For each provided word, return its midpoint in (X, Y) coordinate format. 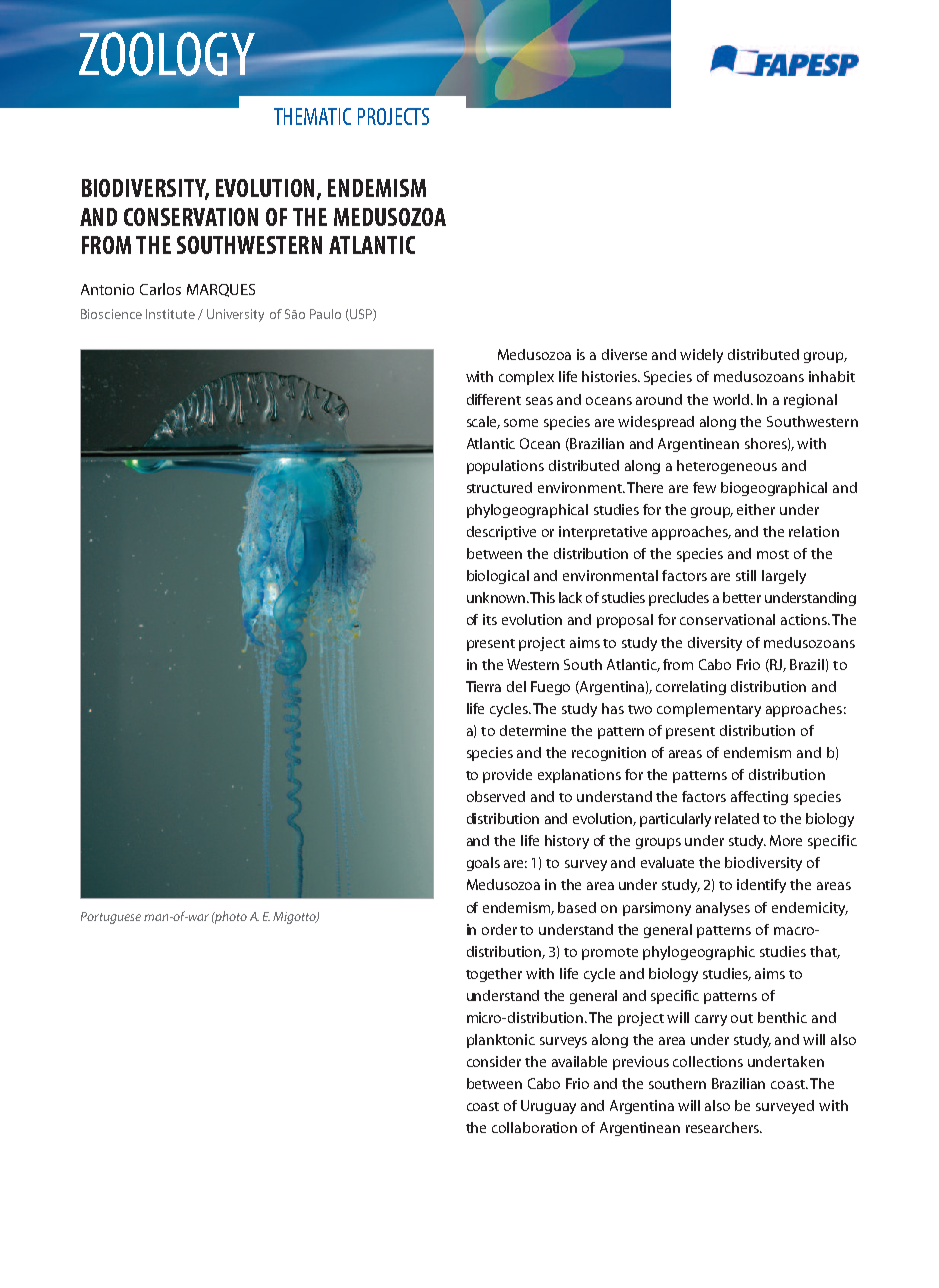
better (742, 597)
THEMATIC (312, 116)
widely (701, 356)
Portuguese (111, 918)
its (490, 619)
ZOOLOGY (167, 54)
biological (498, 577)
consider (494, 1061)
